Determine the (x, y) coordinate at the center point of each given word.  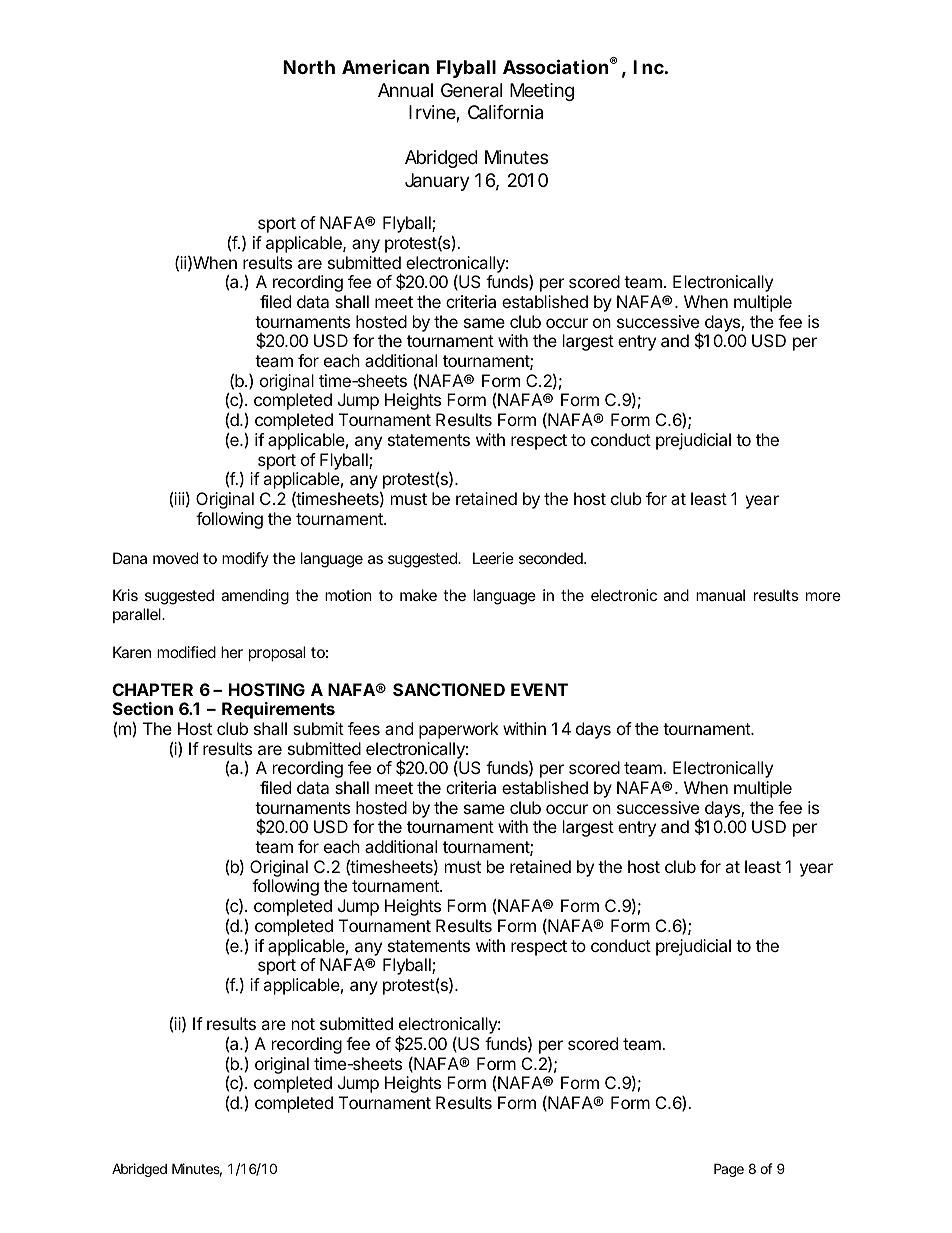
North (309, 67)
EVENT (539, 689)
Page (729, 1170)
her (232, 652)
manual (720, 595)
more (823, 596)
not (303, 1024)
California (505, 112)
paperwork (459, 730)
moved (175, 558)
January (437, 182)
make (418, 595)
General (471, 90)
